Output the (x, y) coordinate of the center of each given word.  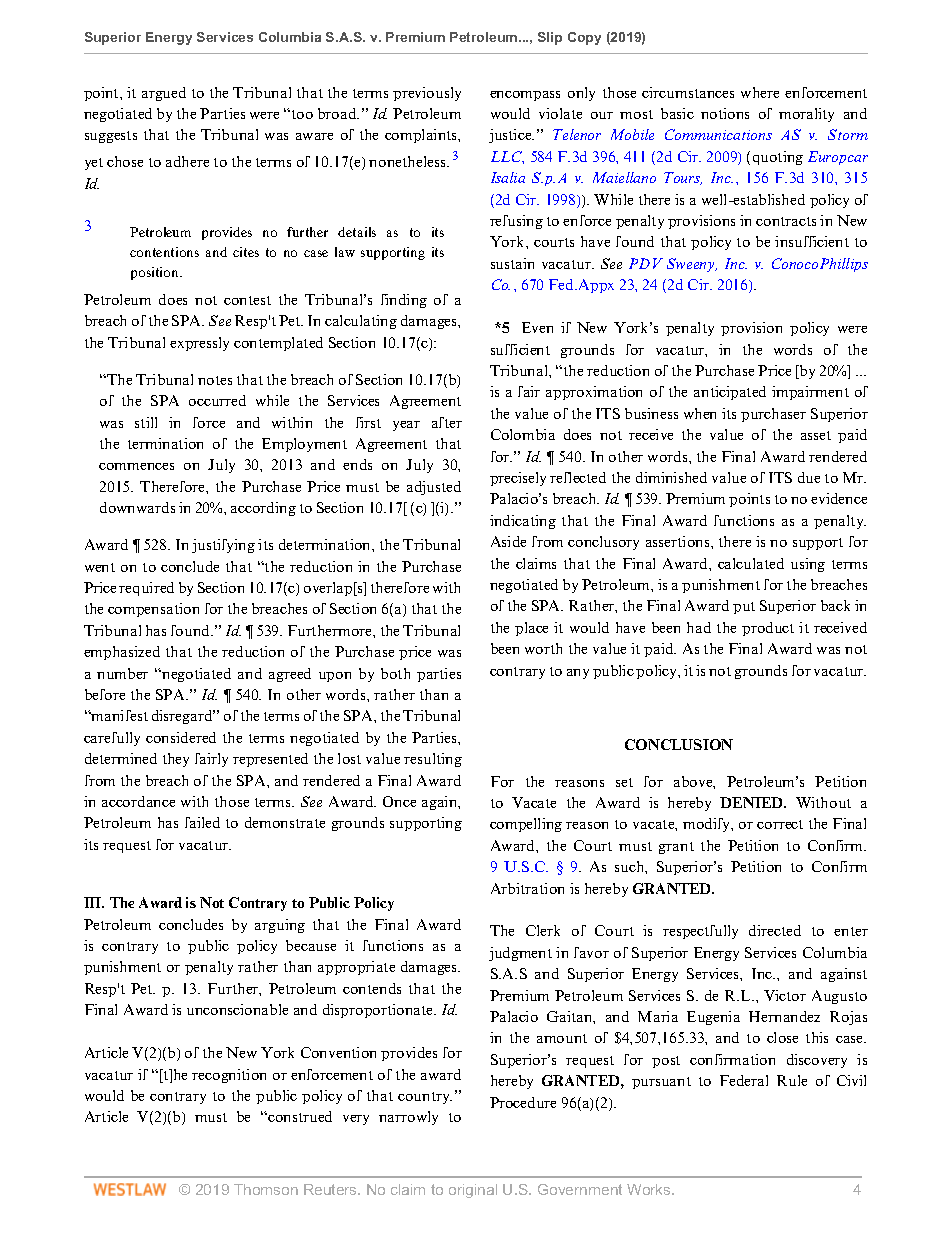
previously (427, 94)
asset (816, 435)
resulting (433, 760)
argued (164, 94)
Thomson (266, 1189)
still (146, 422)
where (760, 92)
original (473, 1191)
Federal (744, 1080)
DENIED (752, 802)
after (447, 422)
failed (202, 822)
